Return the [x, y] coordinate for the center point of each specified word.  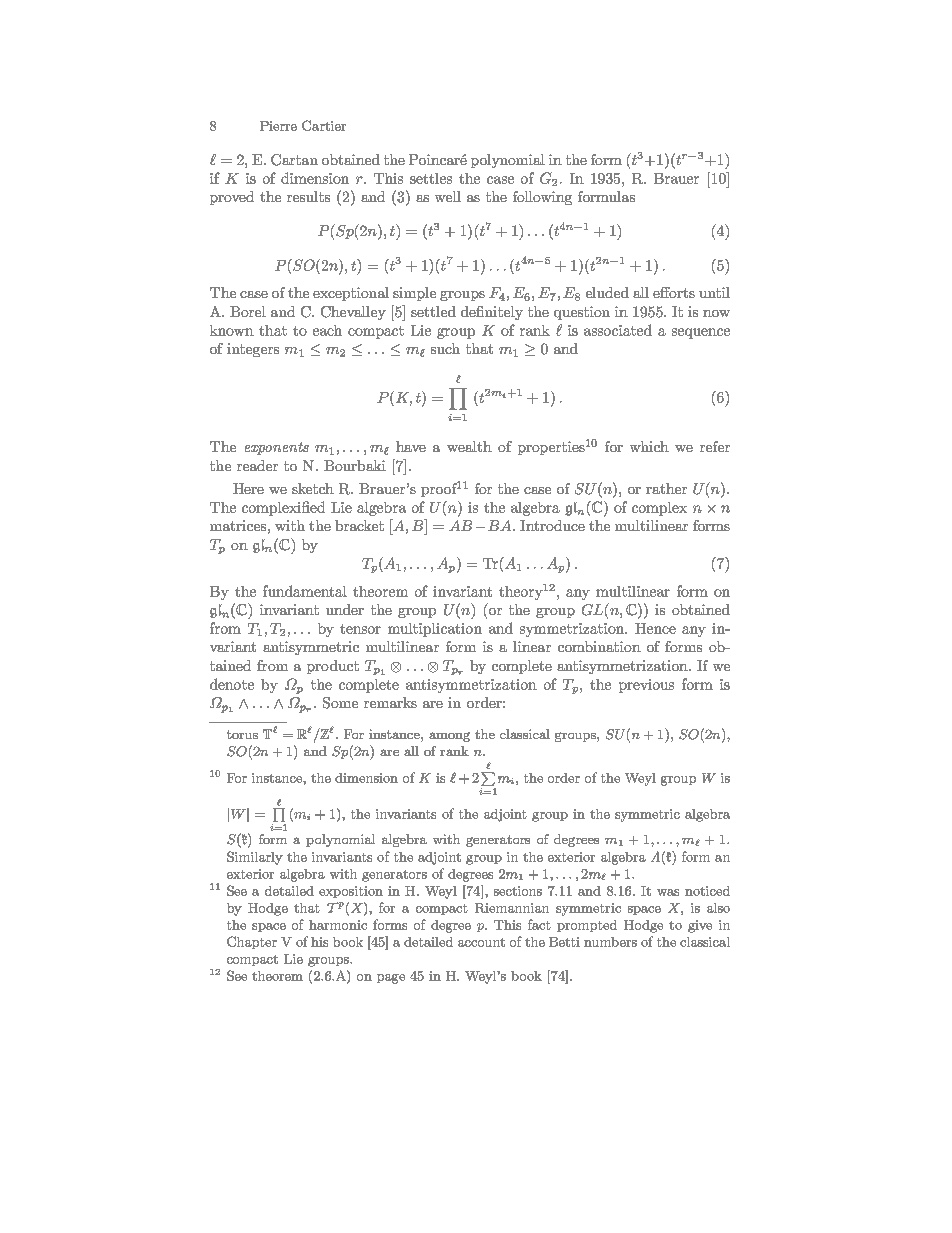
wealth [469, 446]
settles [431, 178]
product [333, 667]
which [649, 446]
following [542, 198]
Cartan [294, 160]
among [449, 737]
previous [646, 686]
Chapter [252, 942]
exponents [277, 448]
